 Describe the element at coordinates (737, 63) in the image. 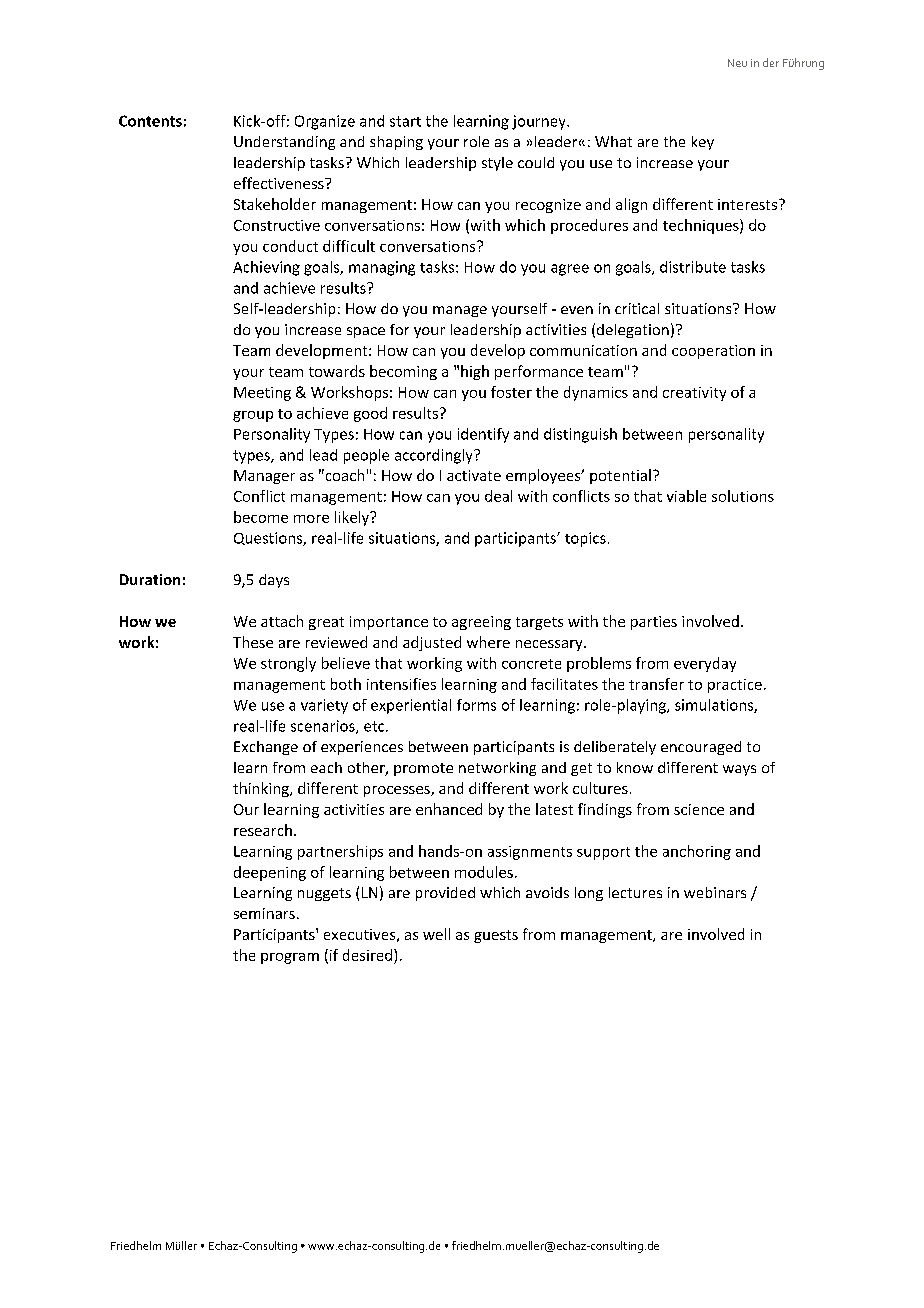

I see `Neu` at that location.
